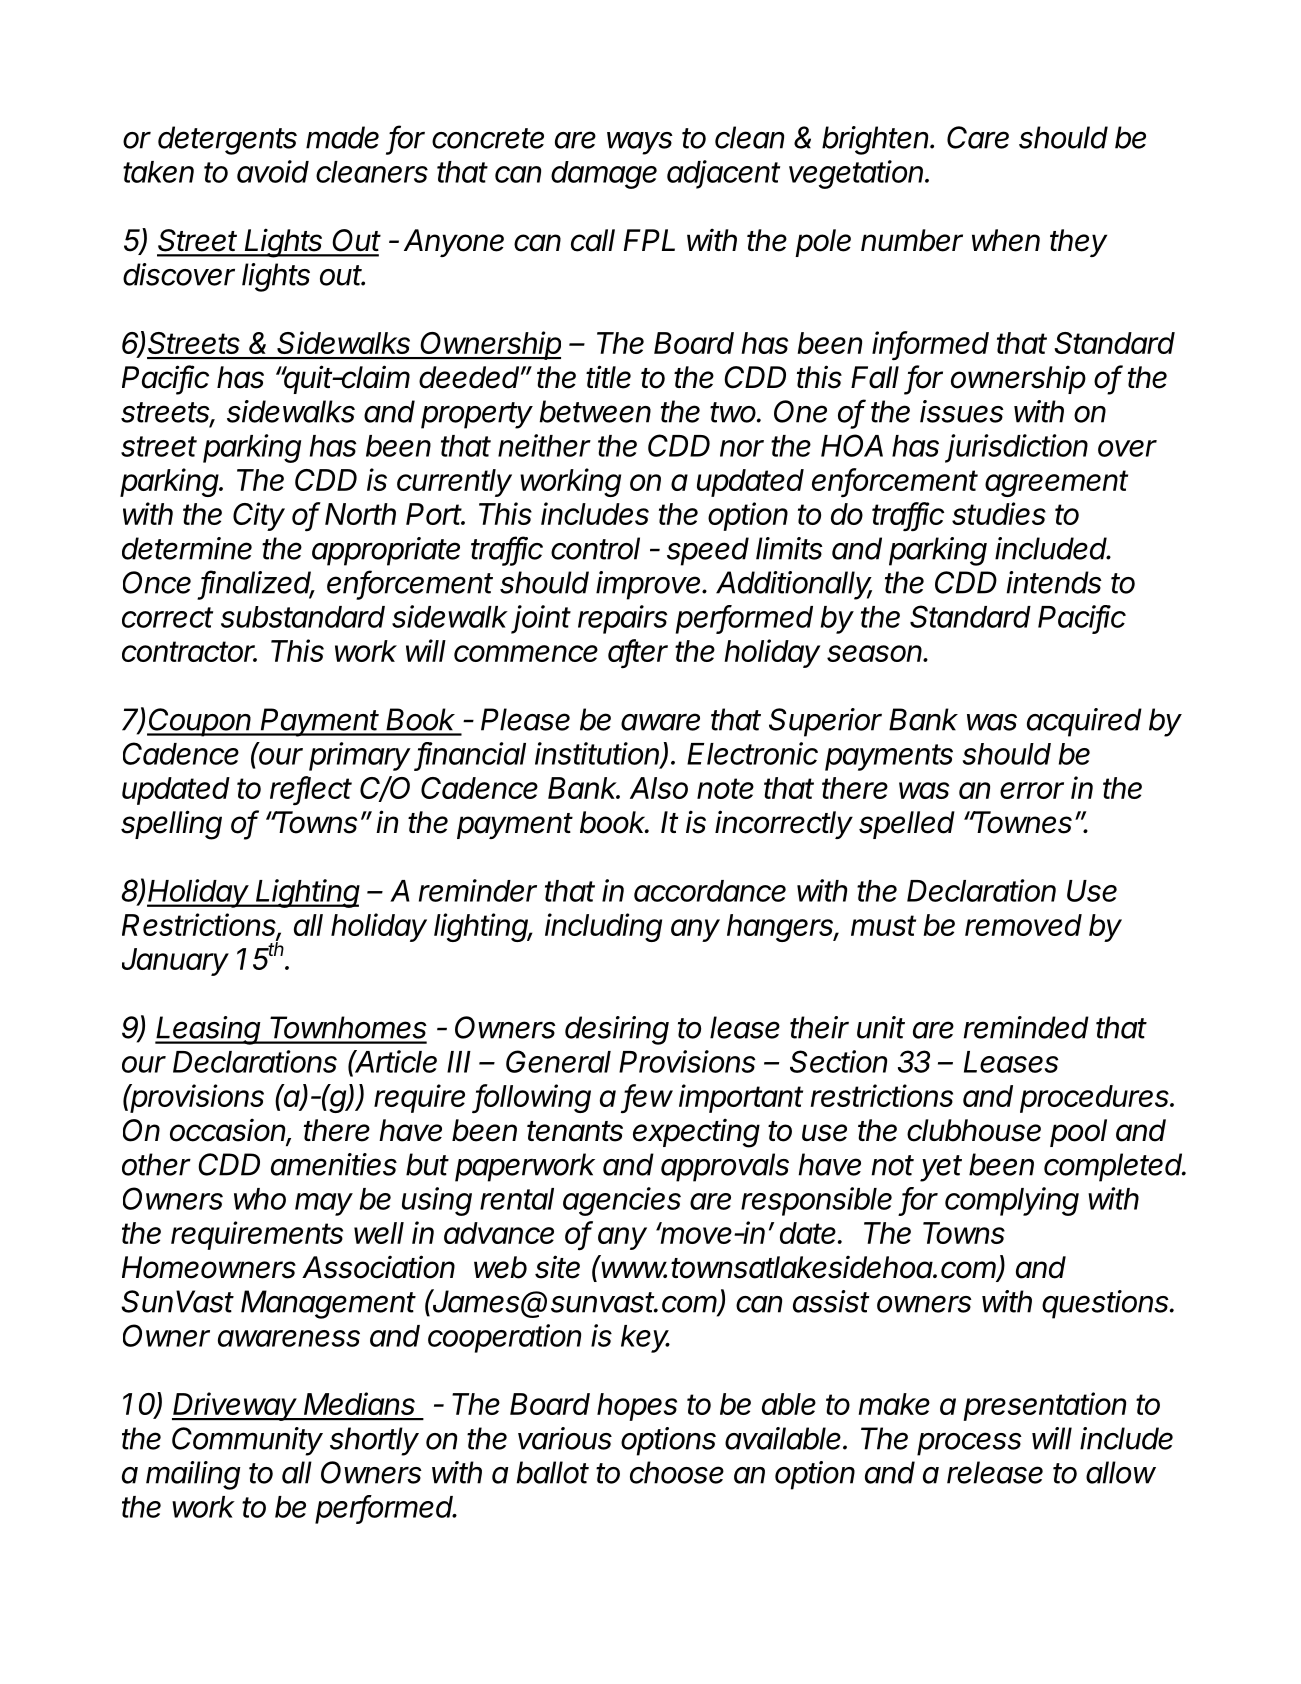 Image resolution: width=1301 pixels, height=1684 pixels. Describe the element at coordinates (236, 1406) in the screenshot. I see `Driveway` at that location.
